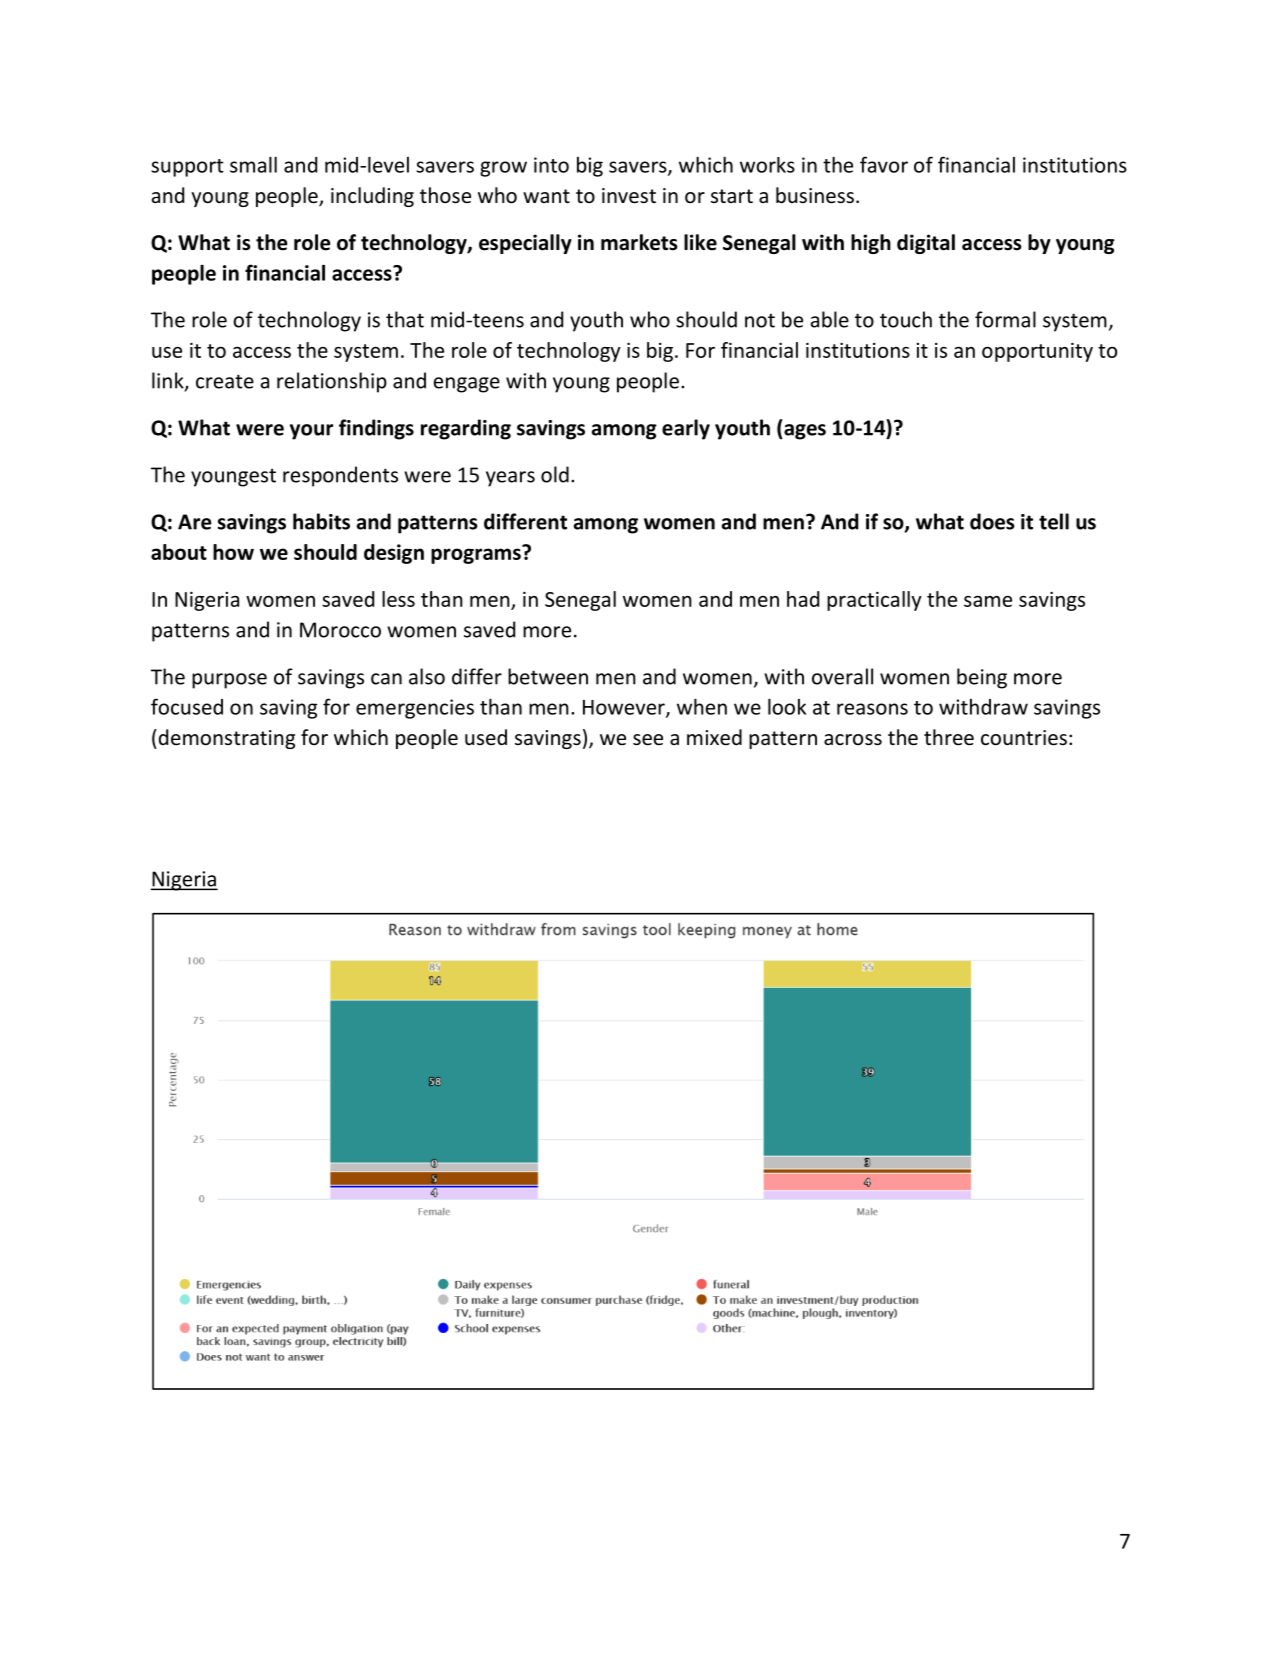 Image resolution: width=1281 pixels, height=1658 pixels. Describe the element at coordinates (906, 319) in the image. I see `touch` at that location.
